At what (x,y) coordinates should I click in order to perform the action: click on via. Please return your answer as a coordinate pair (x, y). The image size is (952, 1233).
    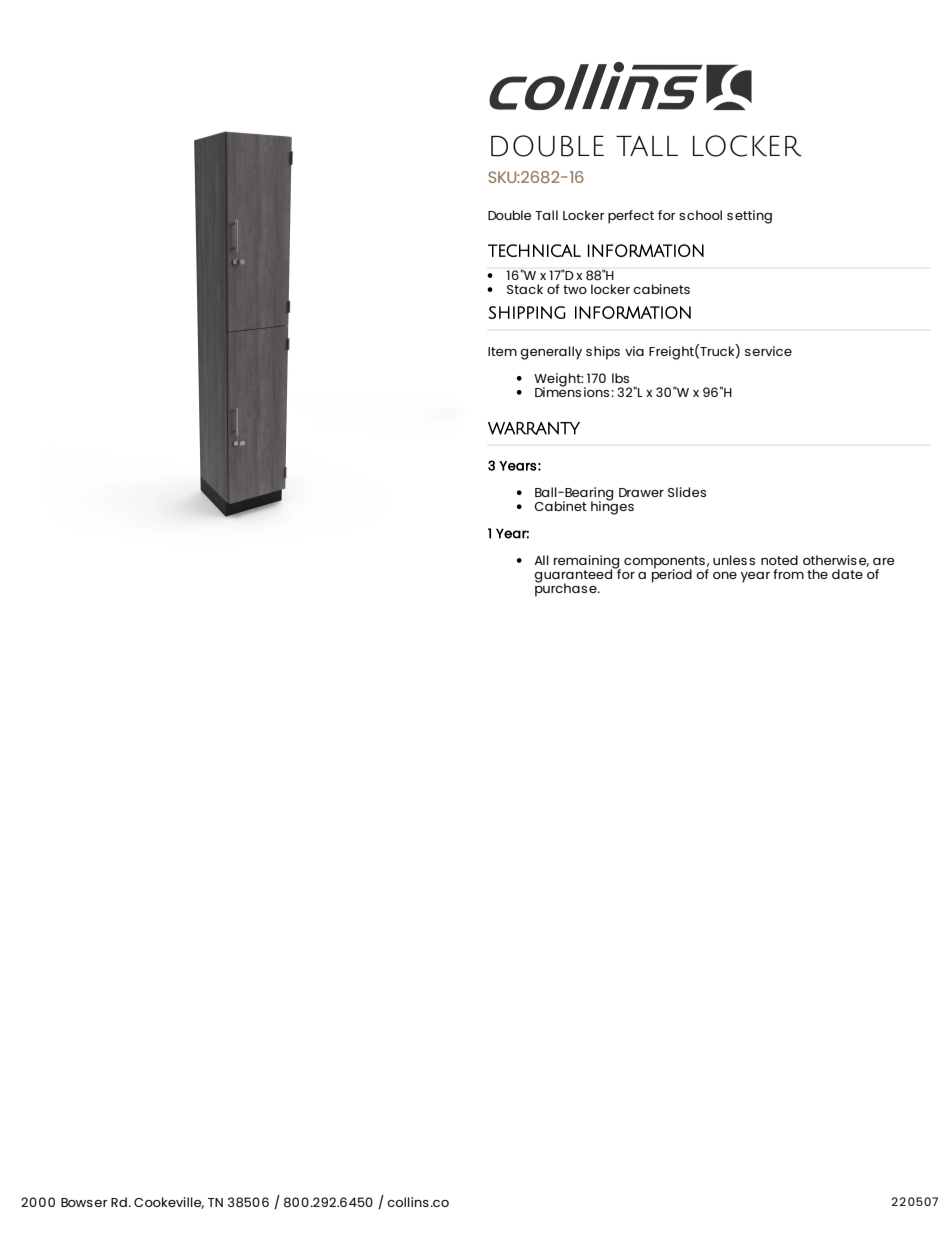
    Looking at the image, I should click on (634, 351).
